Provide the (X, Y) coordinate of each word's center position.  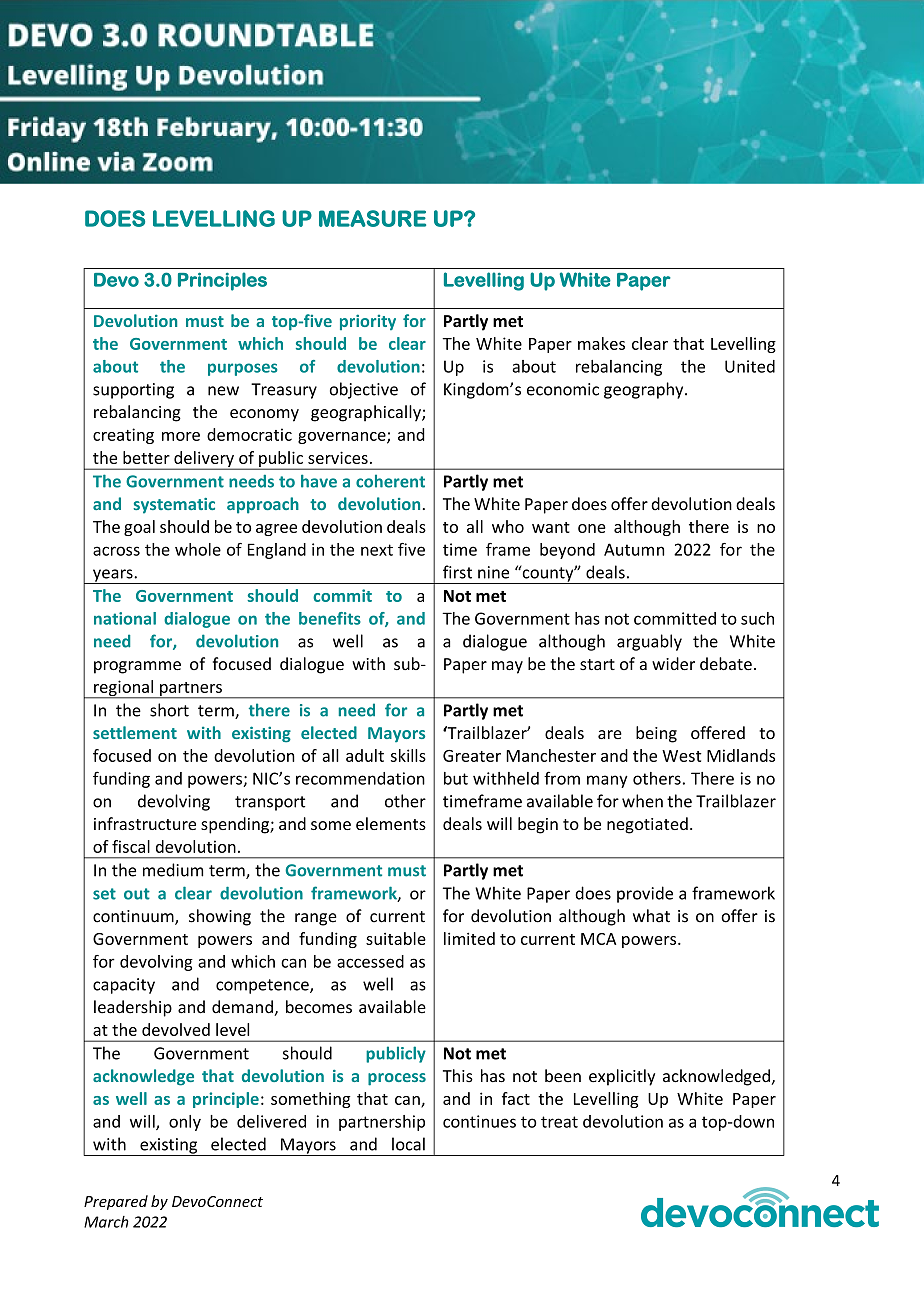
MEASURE (372, 218)
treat (559, 1122)
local (408, 1144)
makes (601, 343)
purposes (243, 369)
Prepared (116, 1202)
